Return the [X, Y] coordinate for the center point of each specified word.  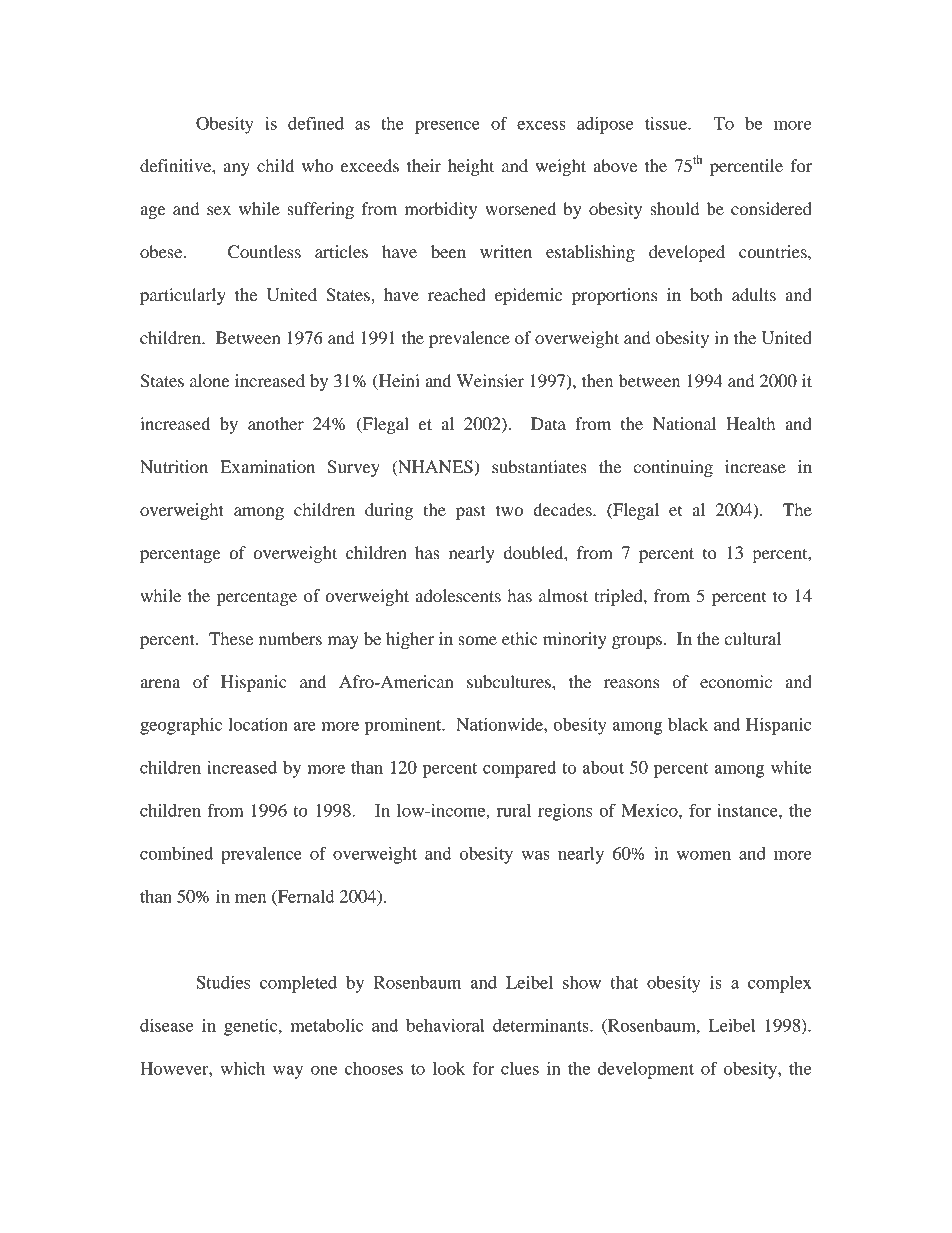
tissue [667, 123]
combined [176, 853]
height [471, 167]
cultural [752, 638]
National [684, 423]
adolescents [458, 595]
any [237, 169]
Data [548, 423]
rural [514, 810]
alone [210, 380]
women [704, 855]
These [231, 638]
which [242, 1068]
